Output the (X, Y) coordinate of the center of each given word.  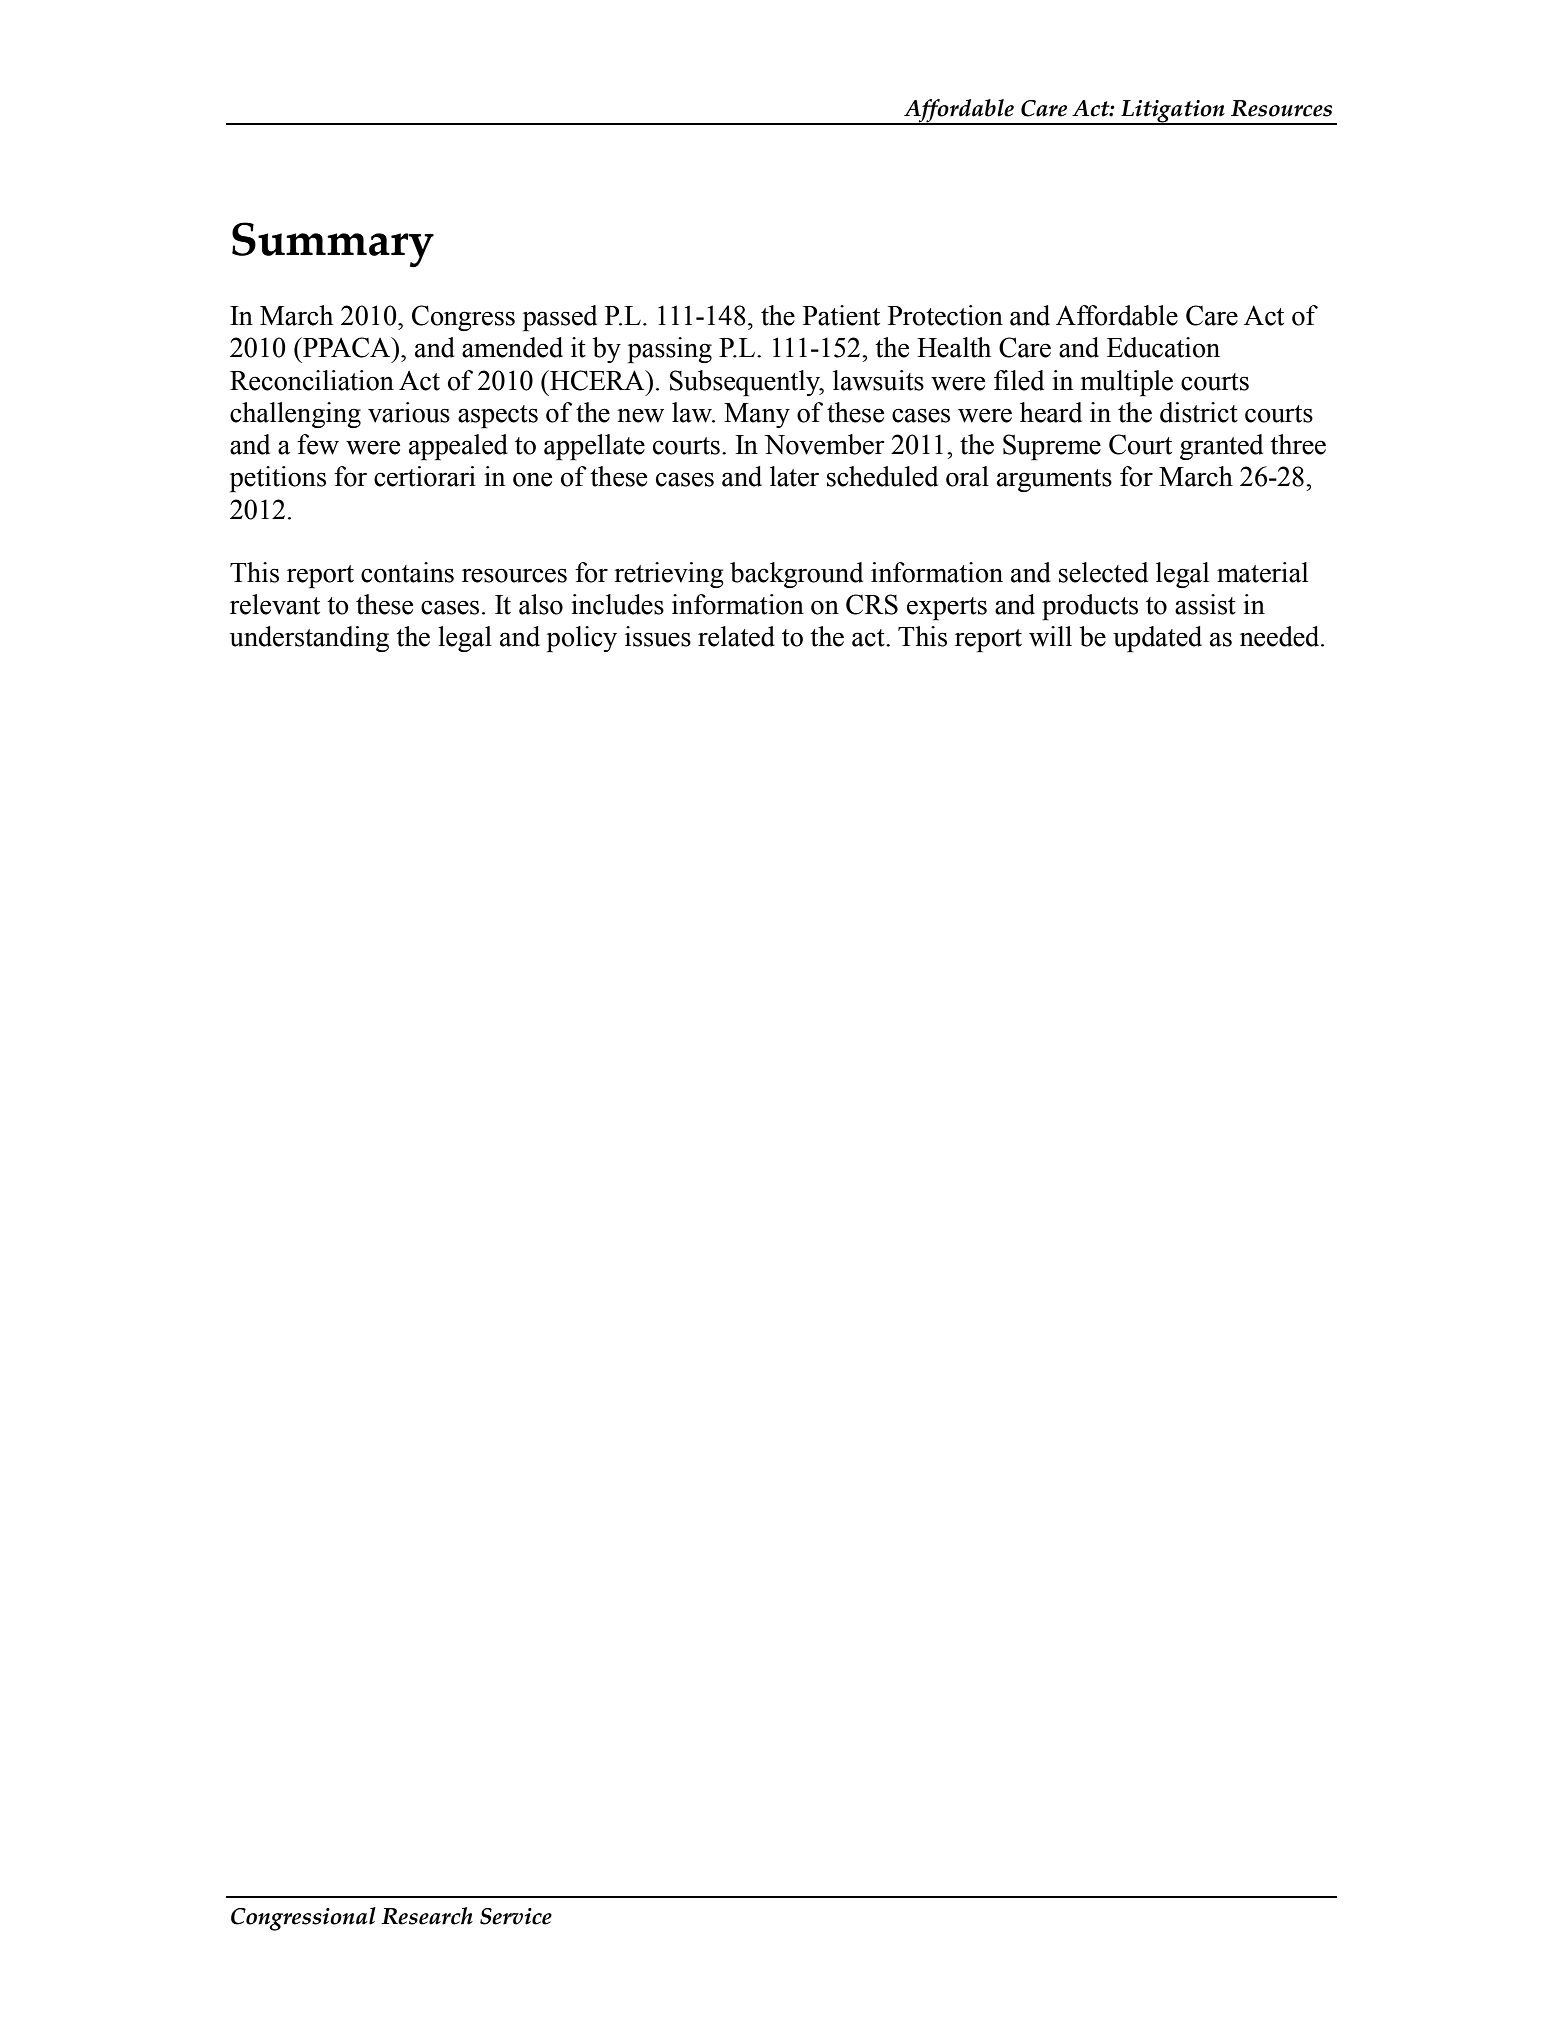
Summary (333, 245)
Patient (841, 315)
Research (427, 1916)
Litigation (1173, 112)
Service (516, 1916)
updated (1157, 639)
